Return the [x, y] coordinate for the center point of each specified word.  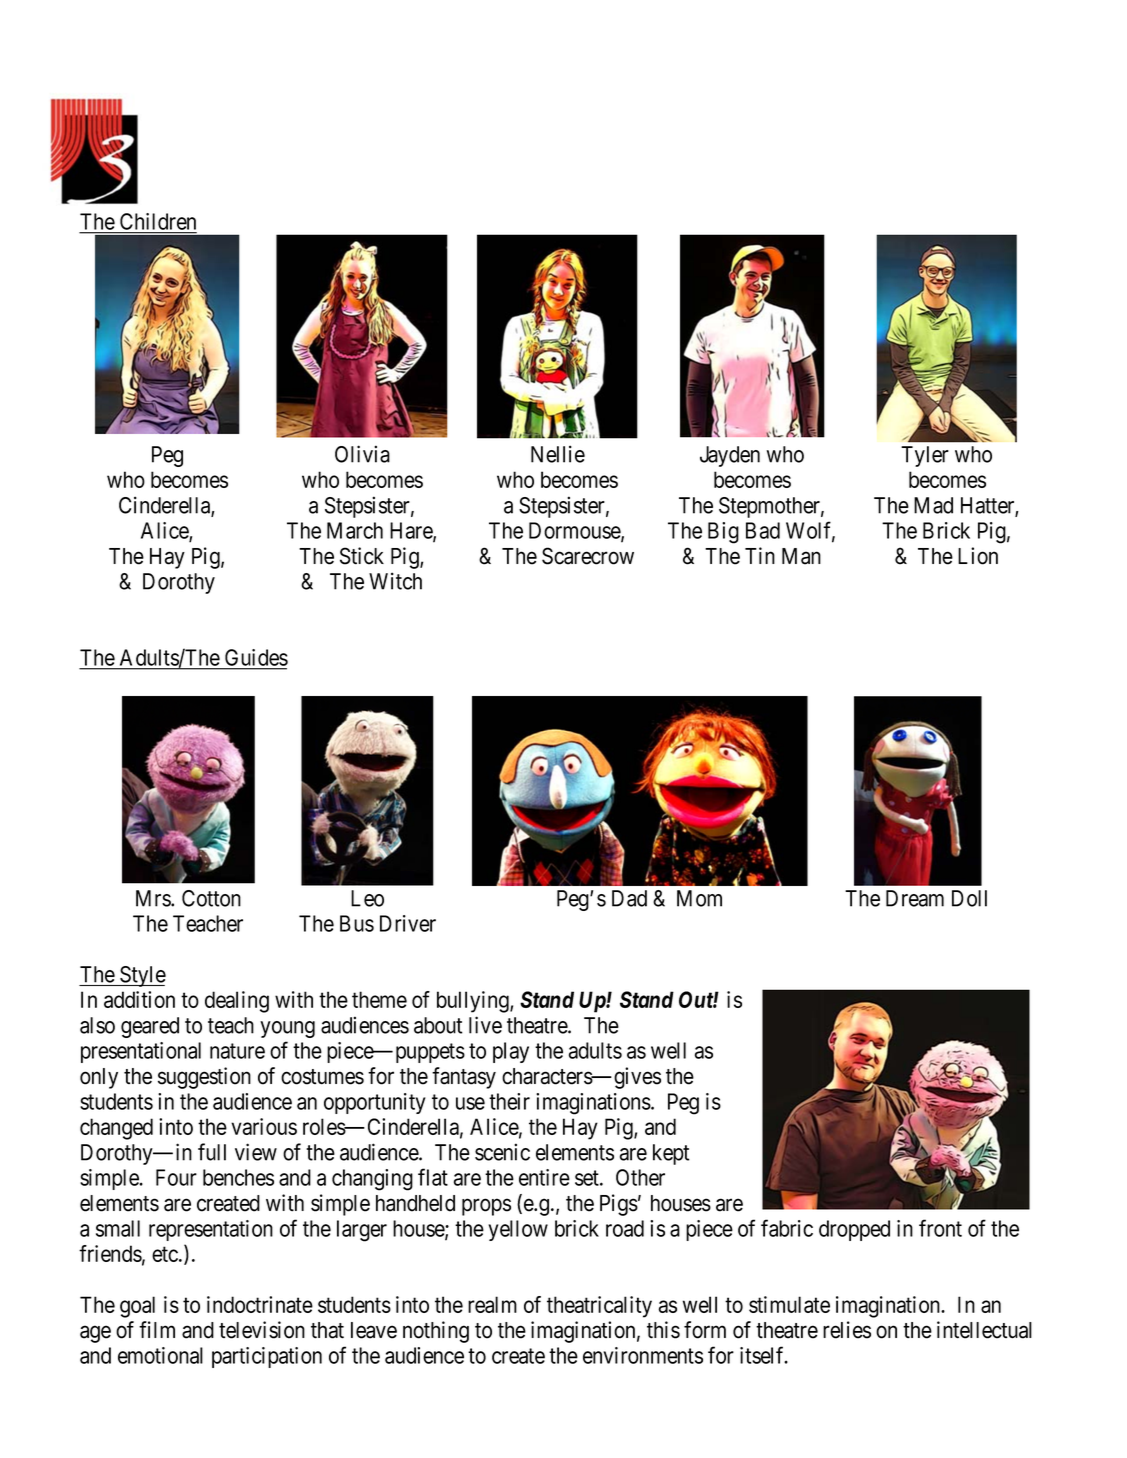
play [511, 1052]
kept [671, 1154]
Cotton [211, 898]
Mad [933, 505]
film [157, 1329]
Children [157, 223]
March [355, 530]
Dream [915, 898]
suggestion [204, 1078]
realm [492, 1304]
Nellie [558, 454]
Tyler [925, 456]
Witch [395, 581]
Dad [629, 898]
